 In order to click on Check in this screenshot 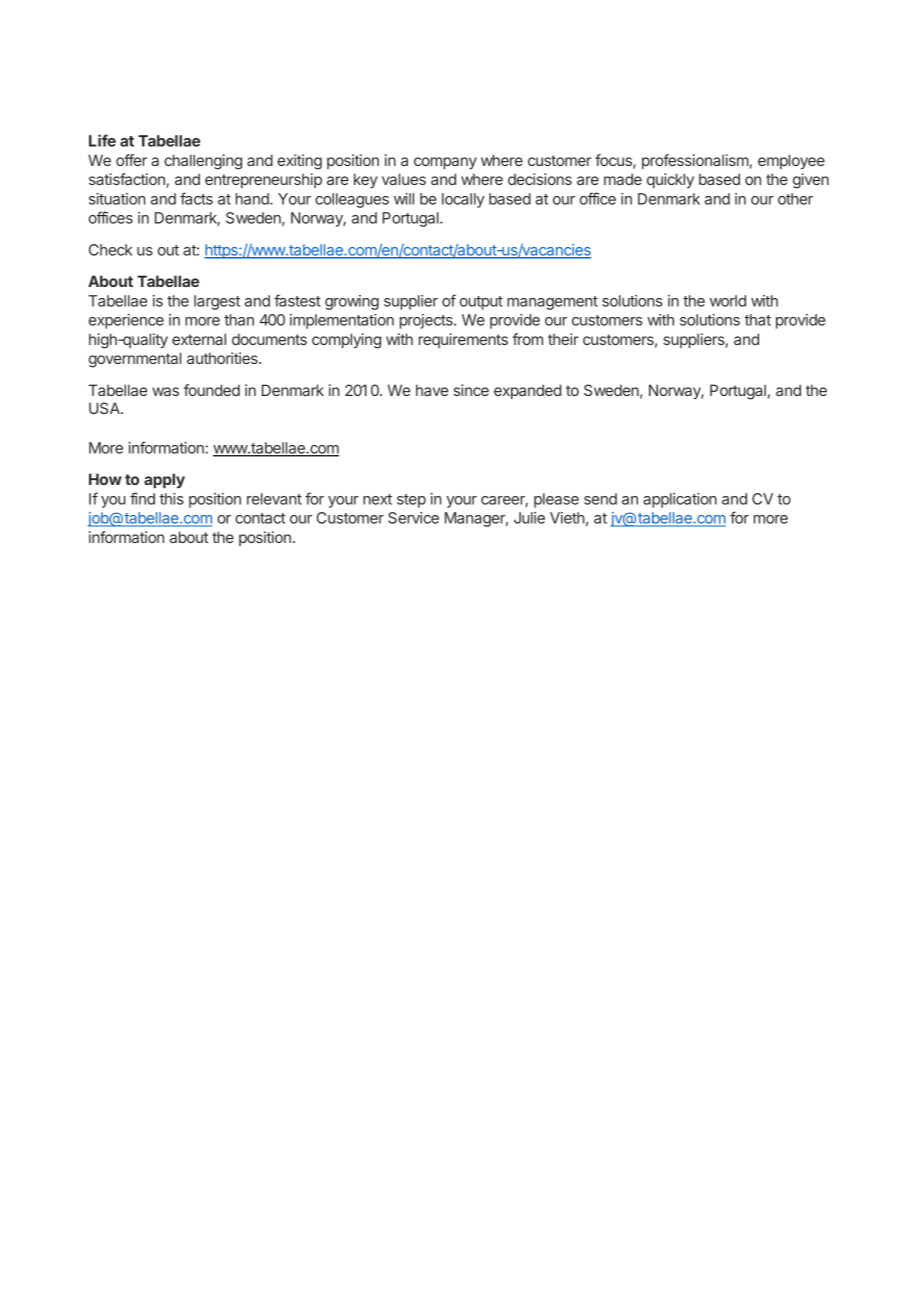, I will do `click(110, 250)`.
